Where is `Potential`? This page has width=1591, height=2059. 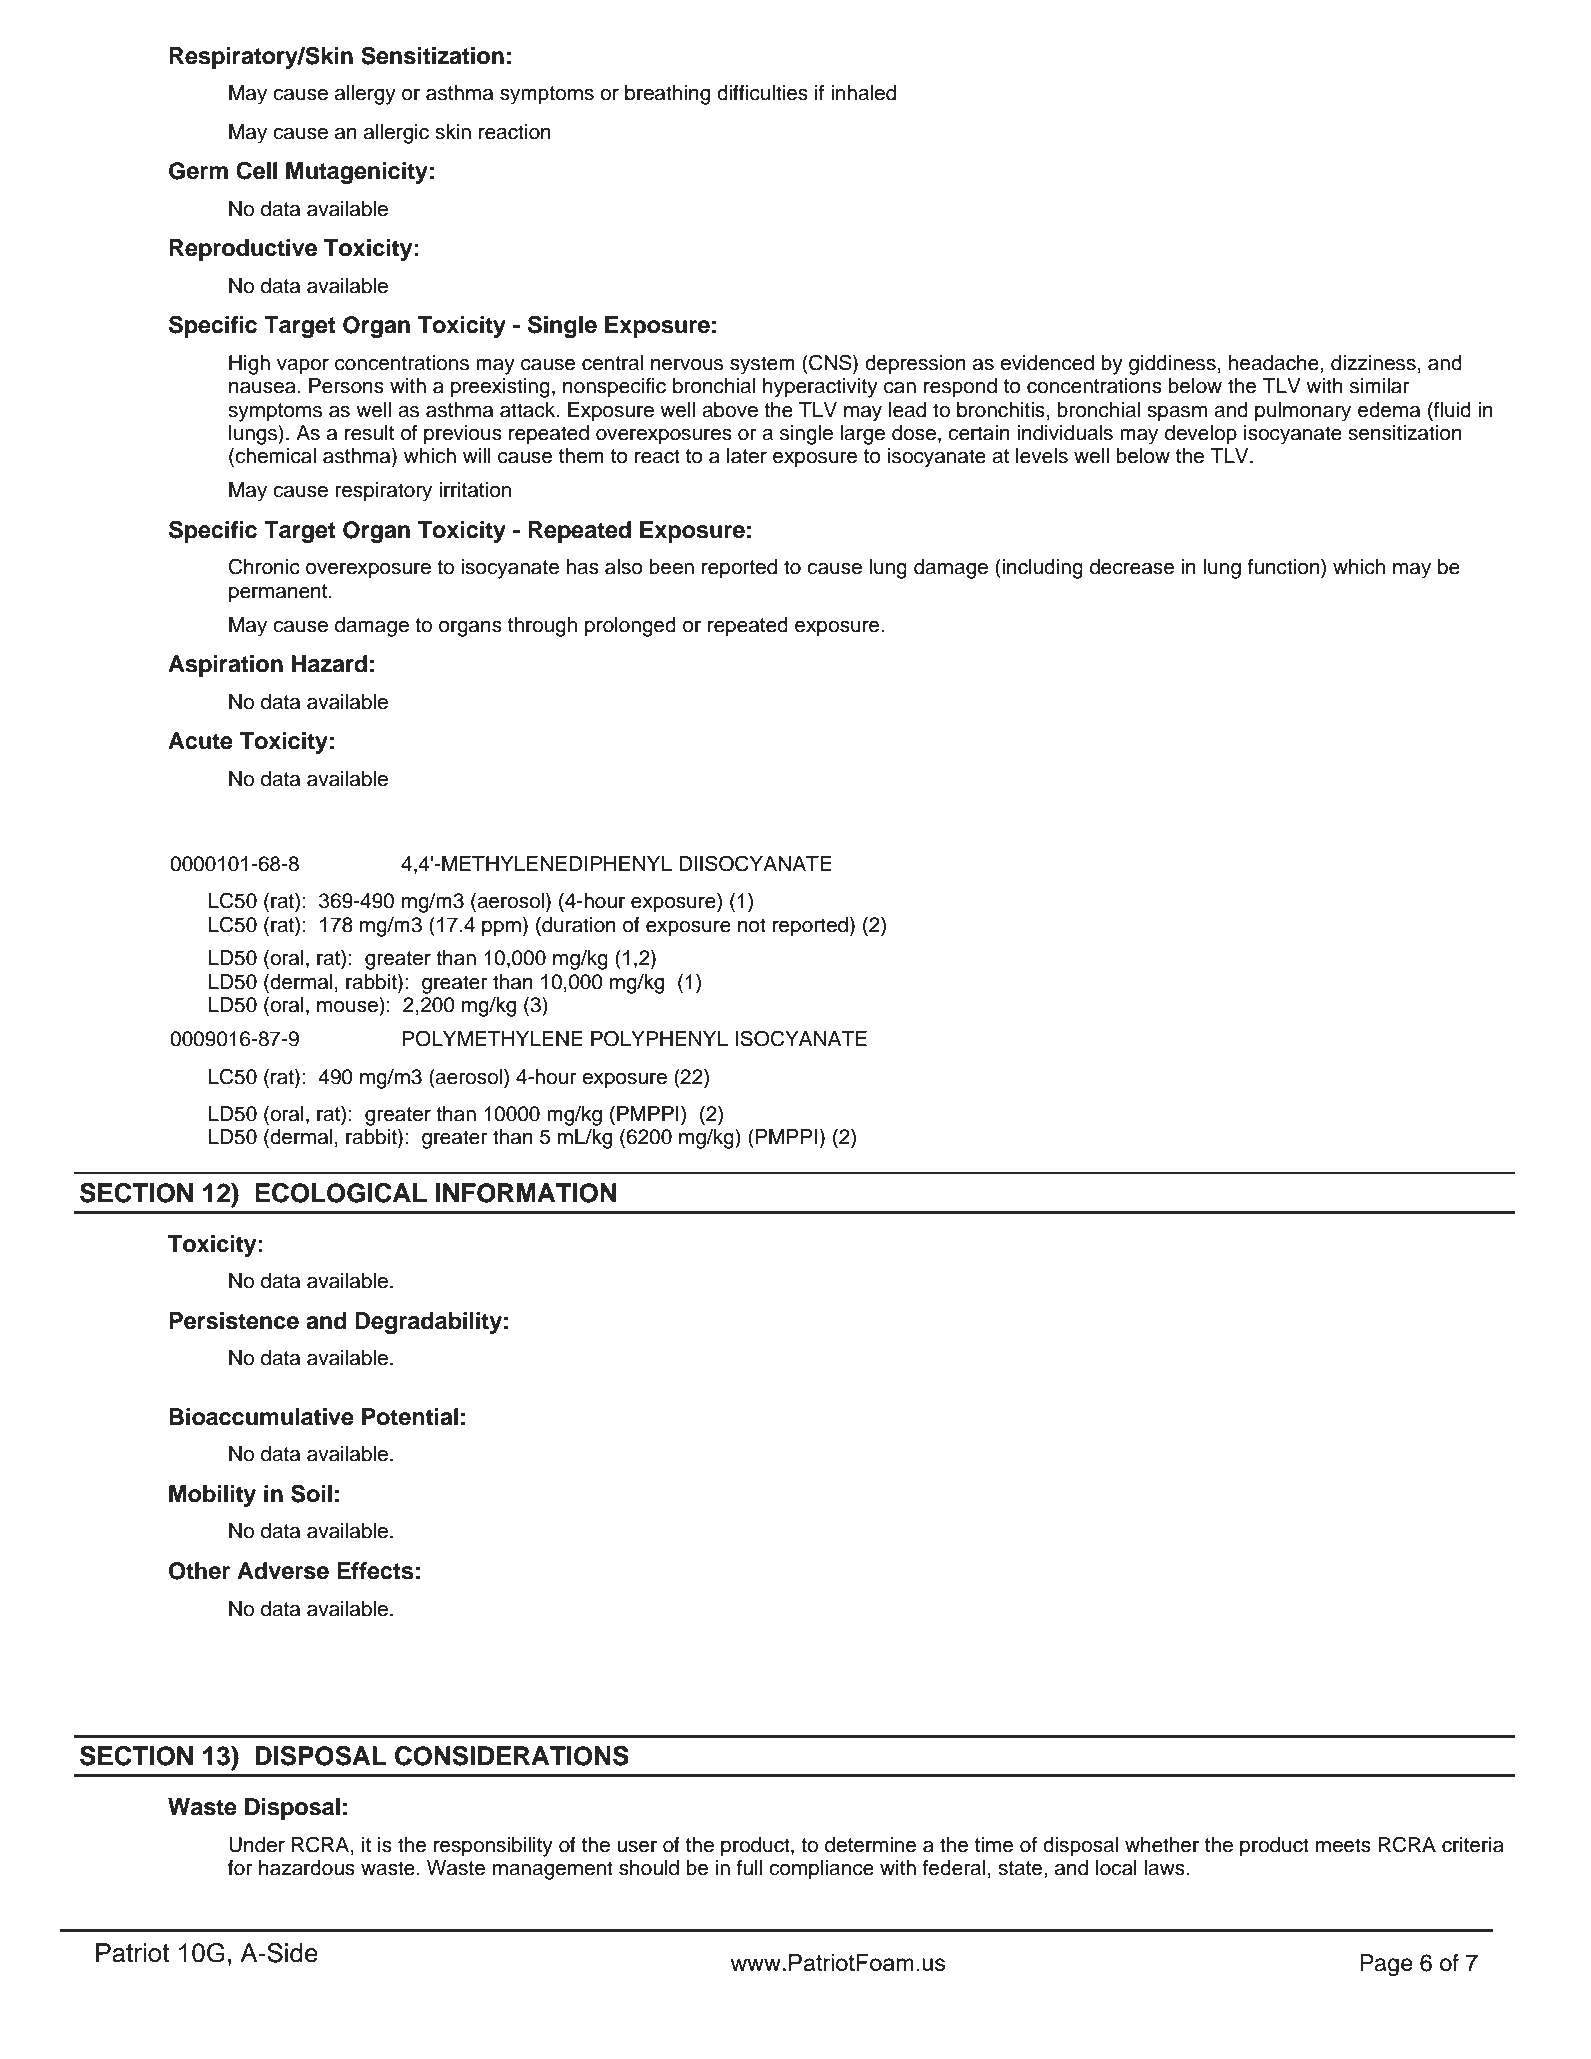
Potential is located at coordinates (410, 1417).
